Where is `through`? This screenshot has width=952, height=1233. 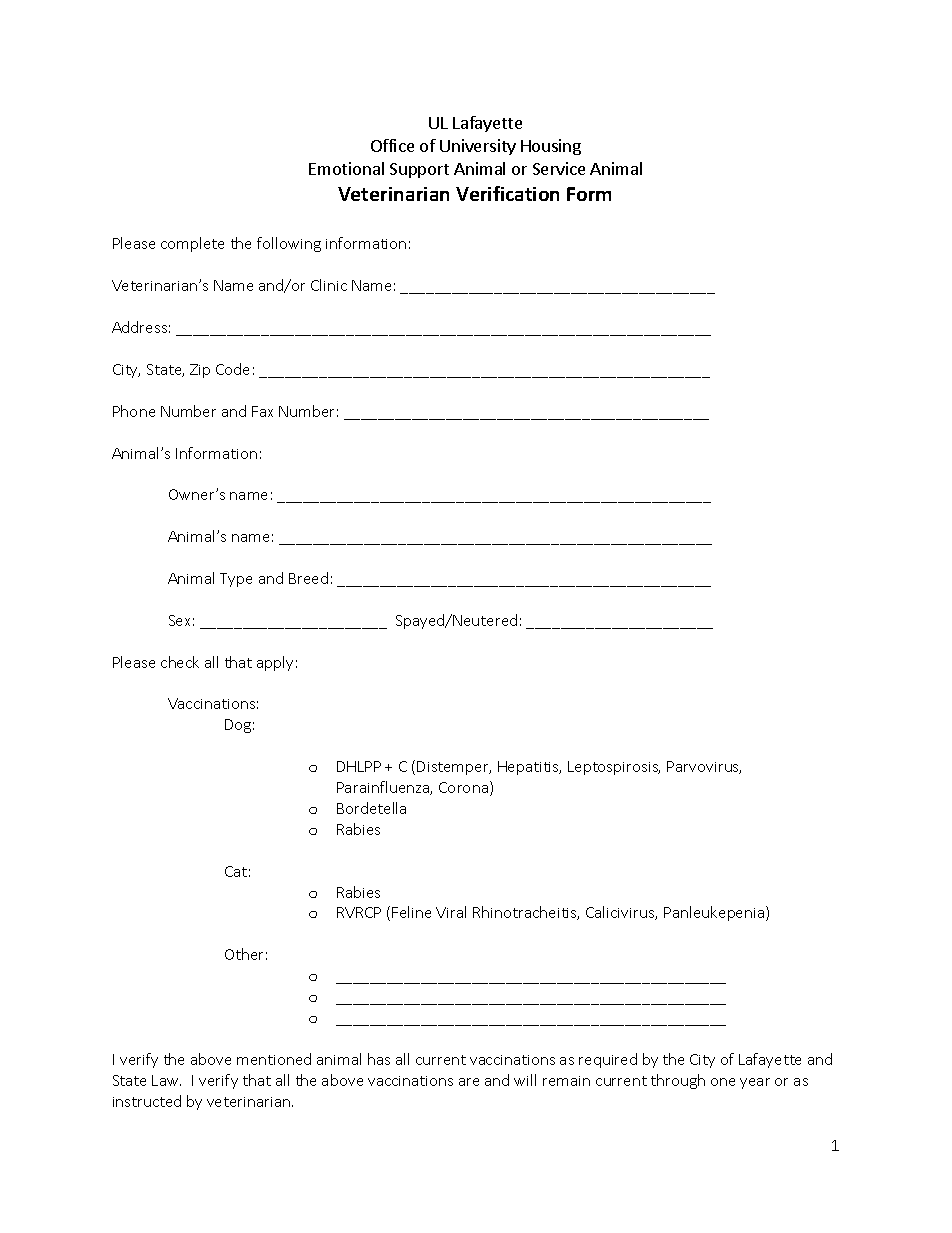
through is located at coordinates (678, 1081).
